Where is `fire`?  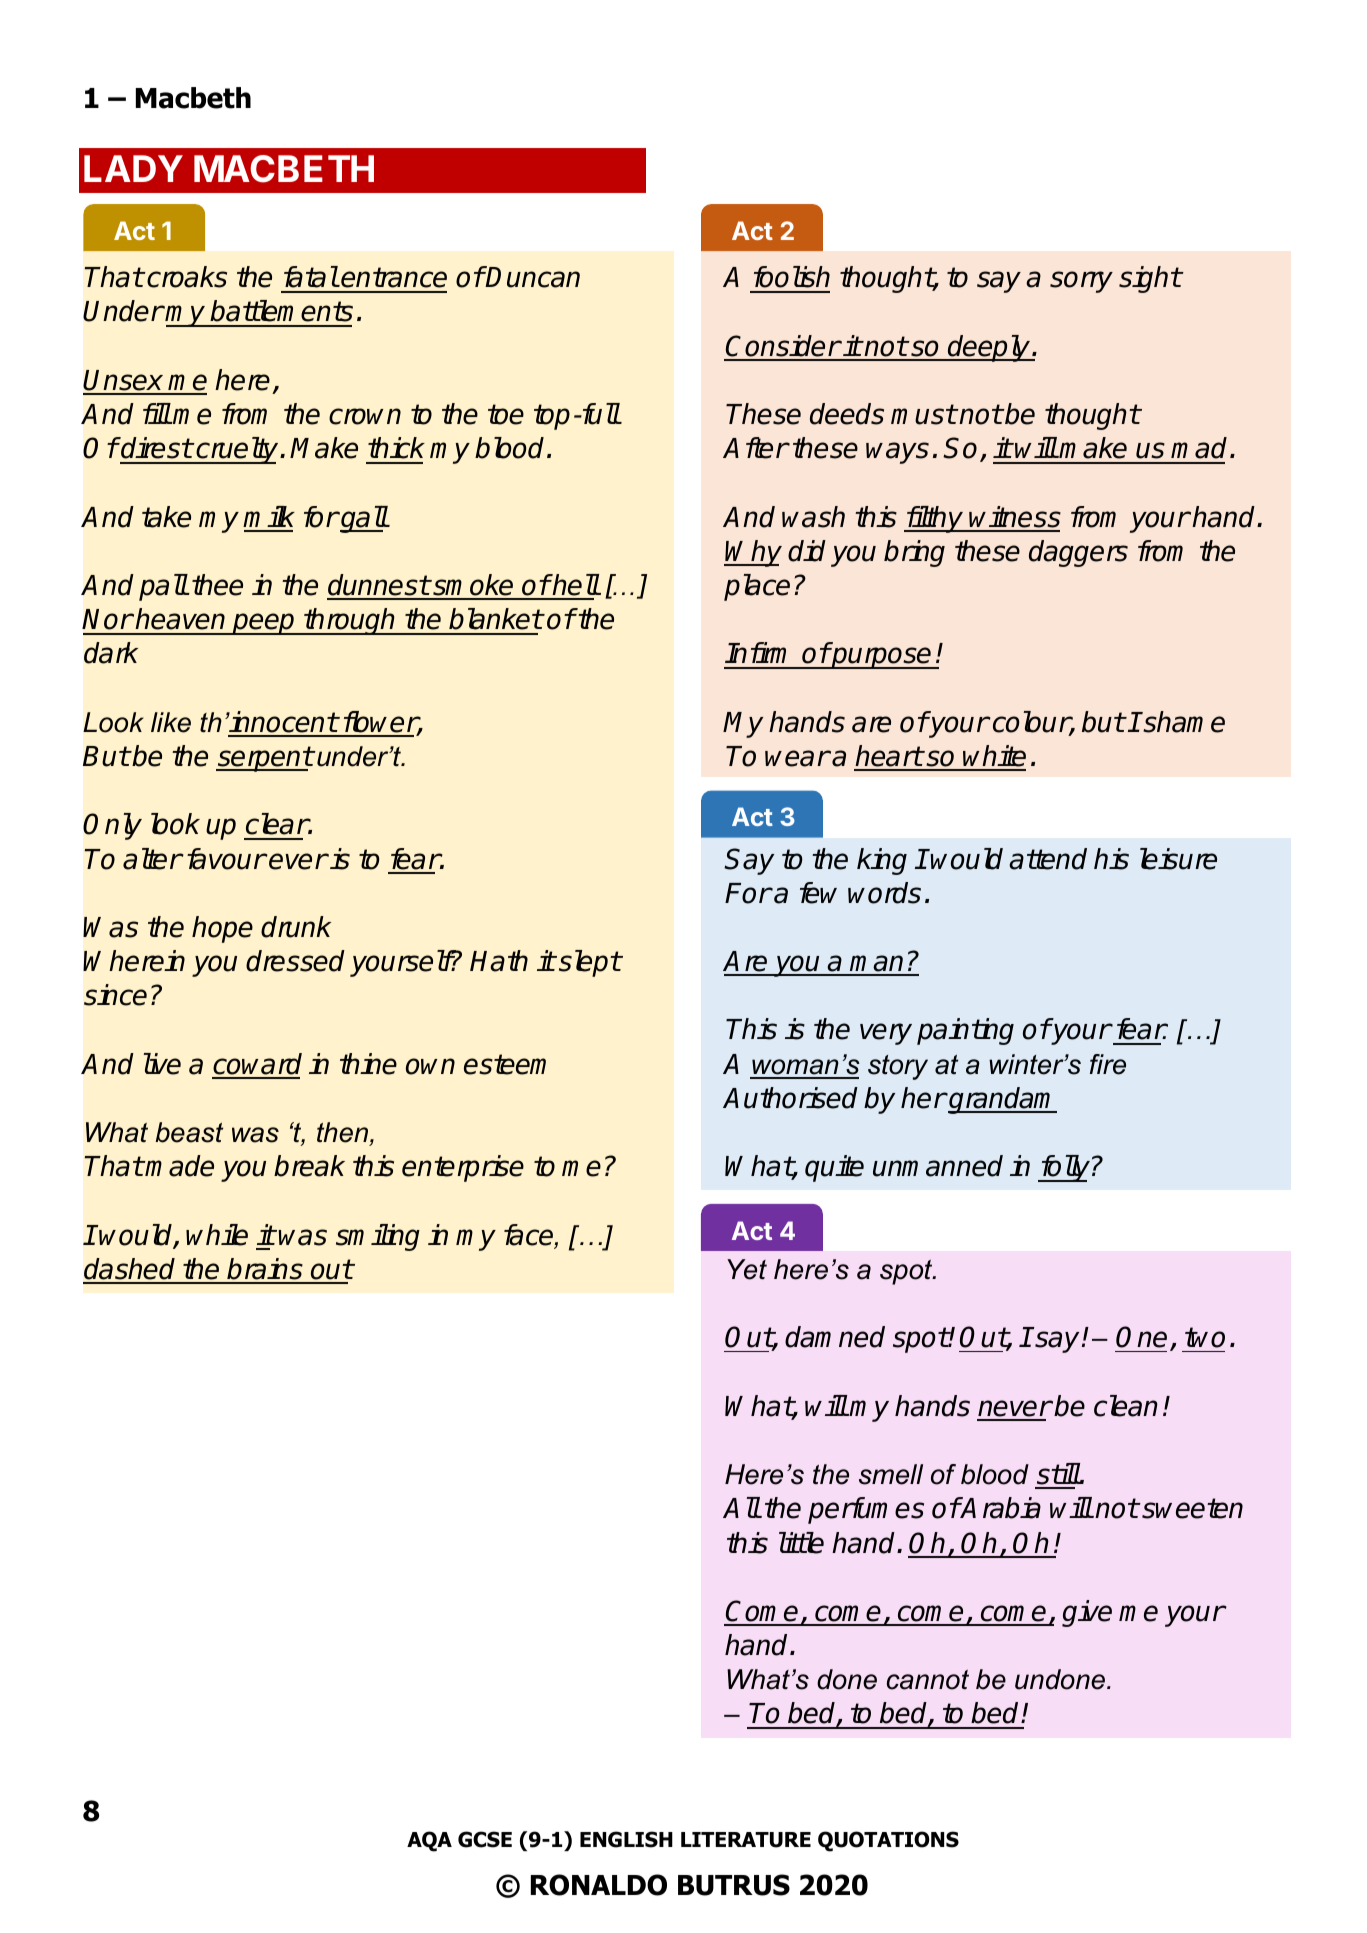
fire is located at coordinates (1108, 1064).
